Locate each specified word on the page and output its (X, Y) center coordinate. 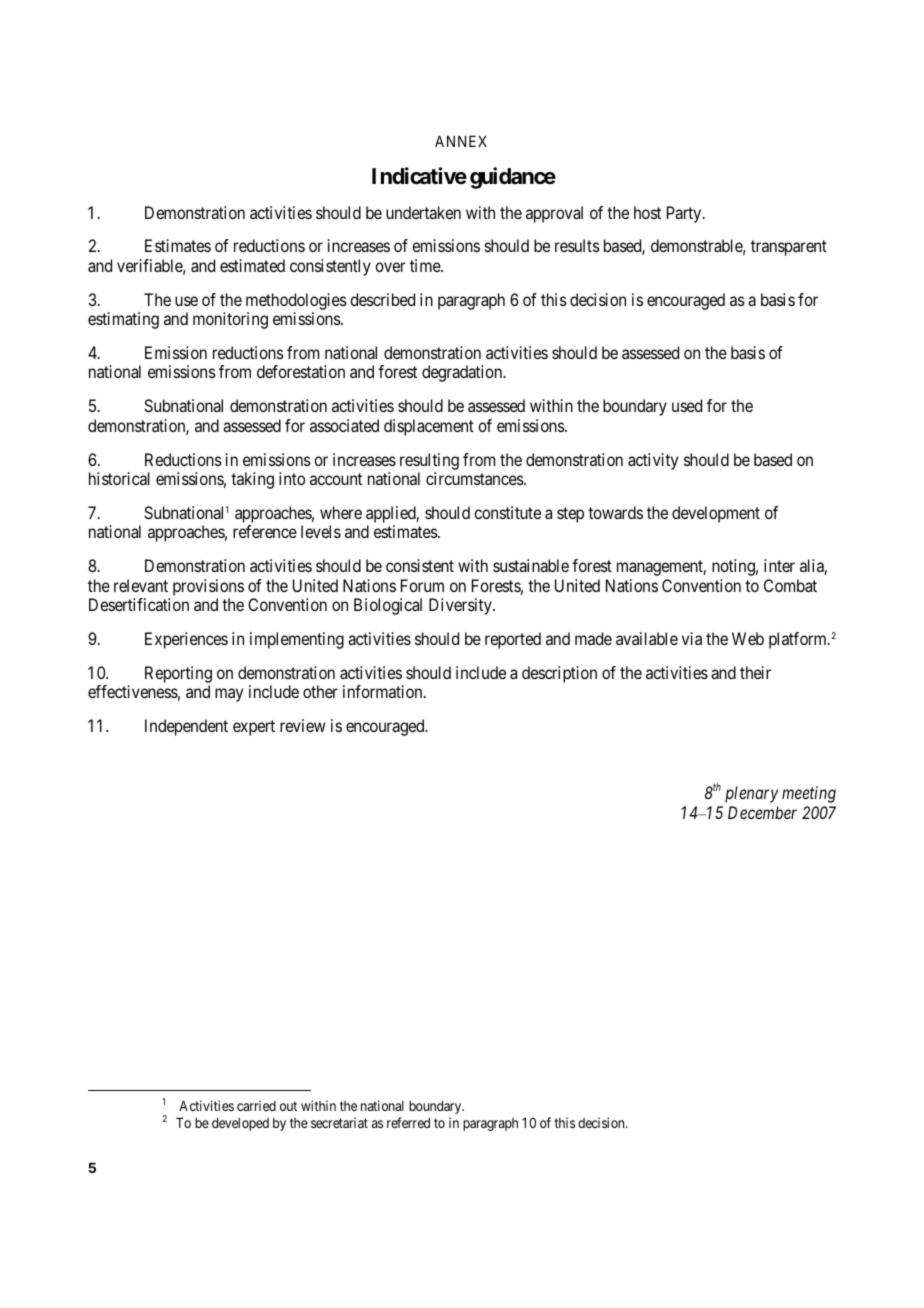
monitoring (230, 320)
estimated (252, 265)
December (762, 812)
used (687, 405)
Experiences (186, 640)
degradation (463, 373)
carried (256, 1105)
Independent (186, 727)
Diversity (461, 606)
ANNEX (461, 141)
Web (748, 638)
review (303, 725)
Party (685, 214)
